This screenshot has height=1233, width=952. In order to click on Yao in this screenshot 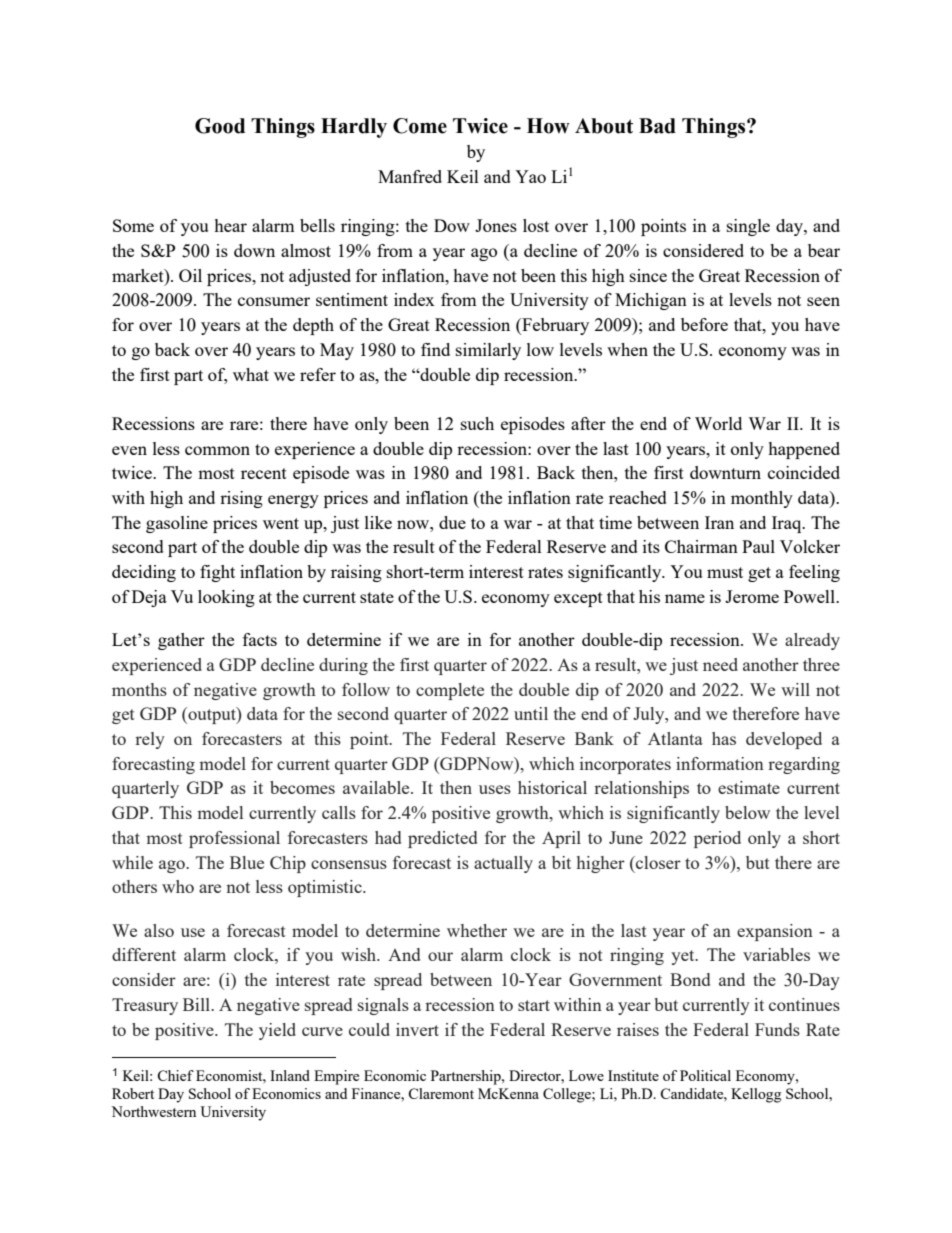, I will do `click(530, 176)`.
